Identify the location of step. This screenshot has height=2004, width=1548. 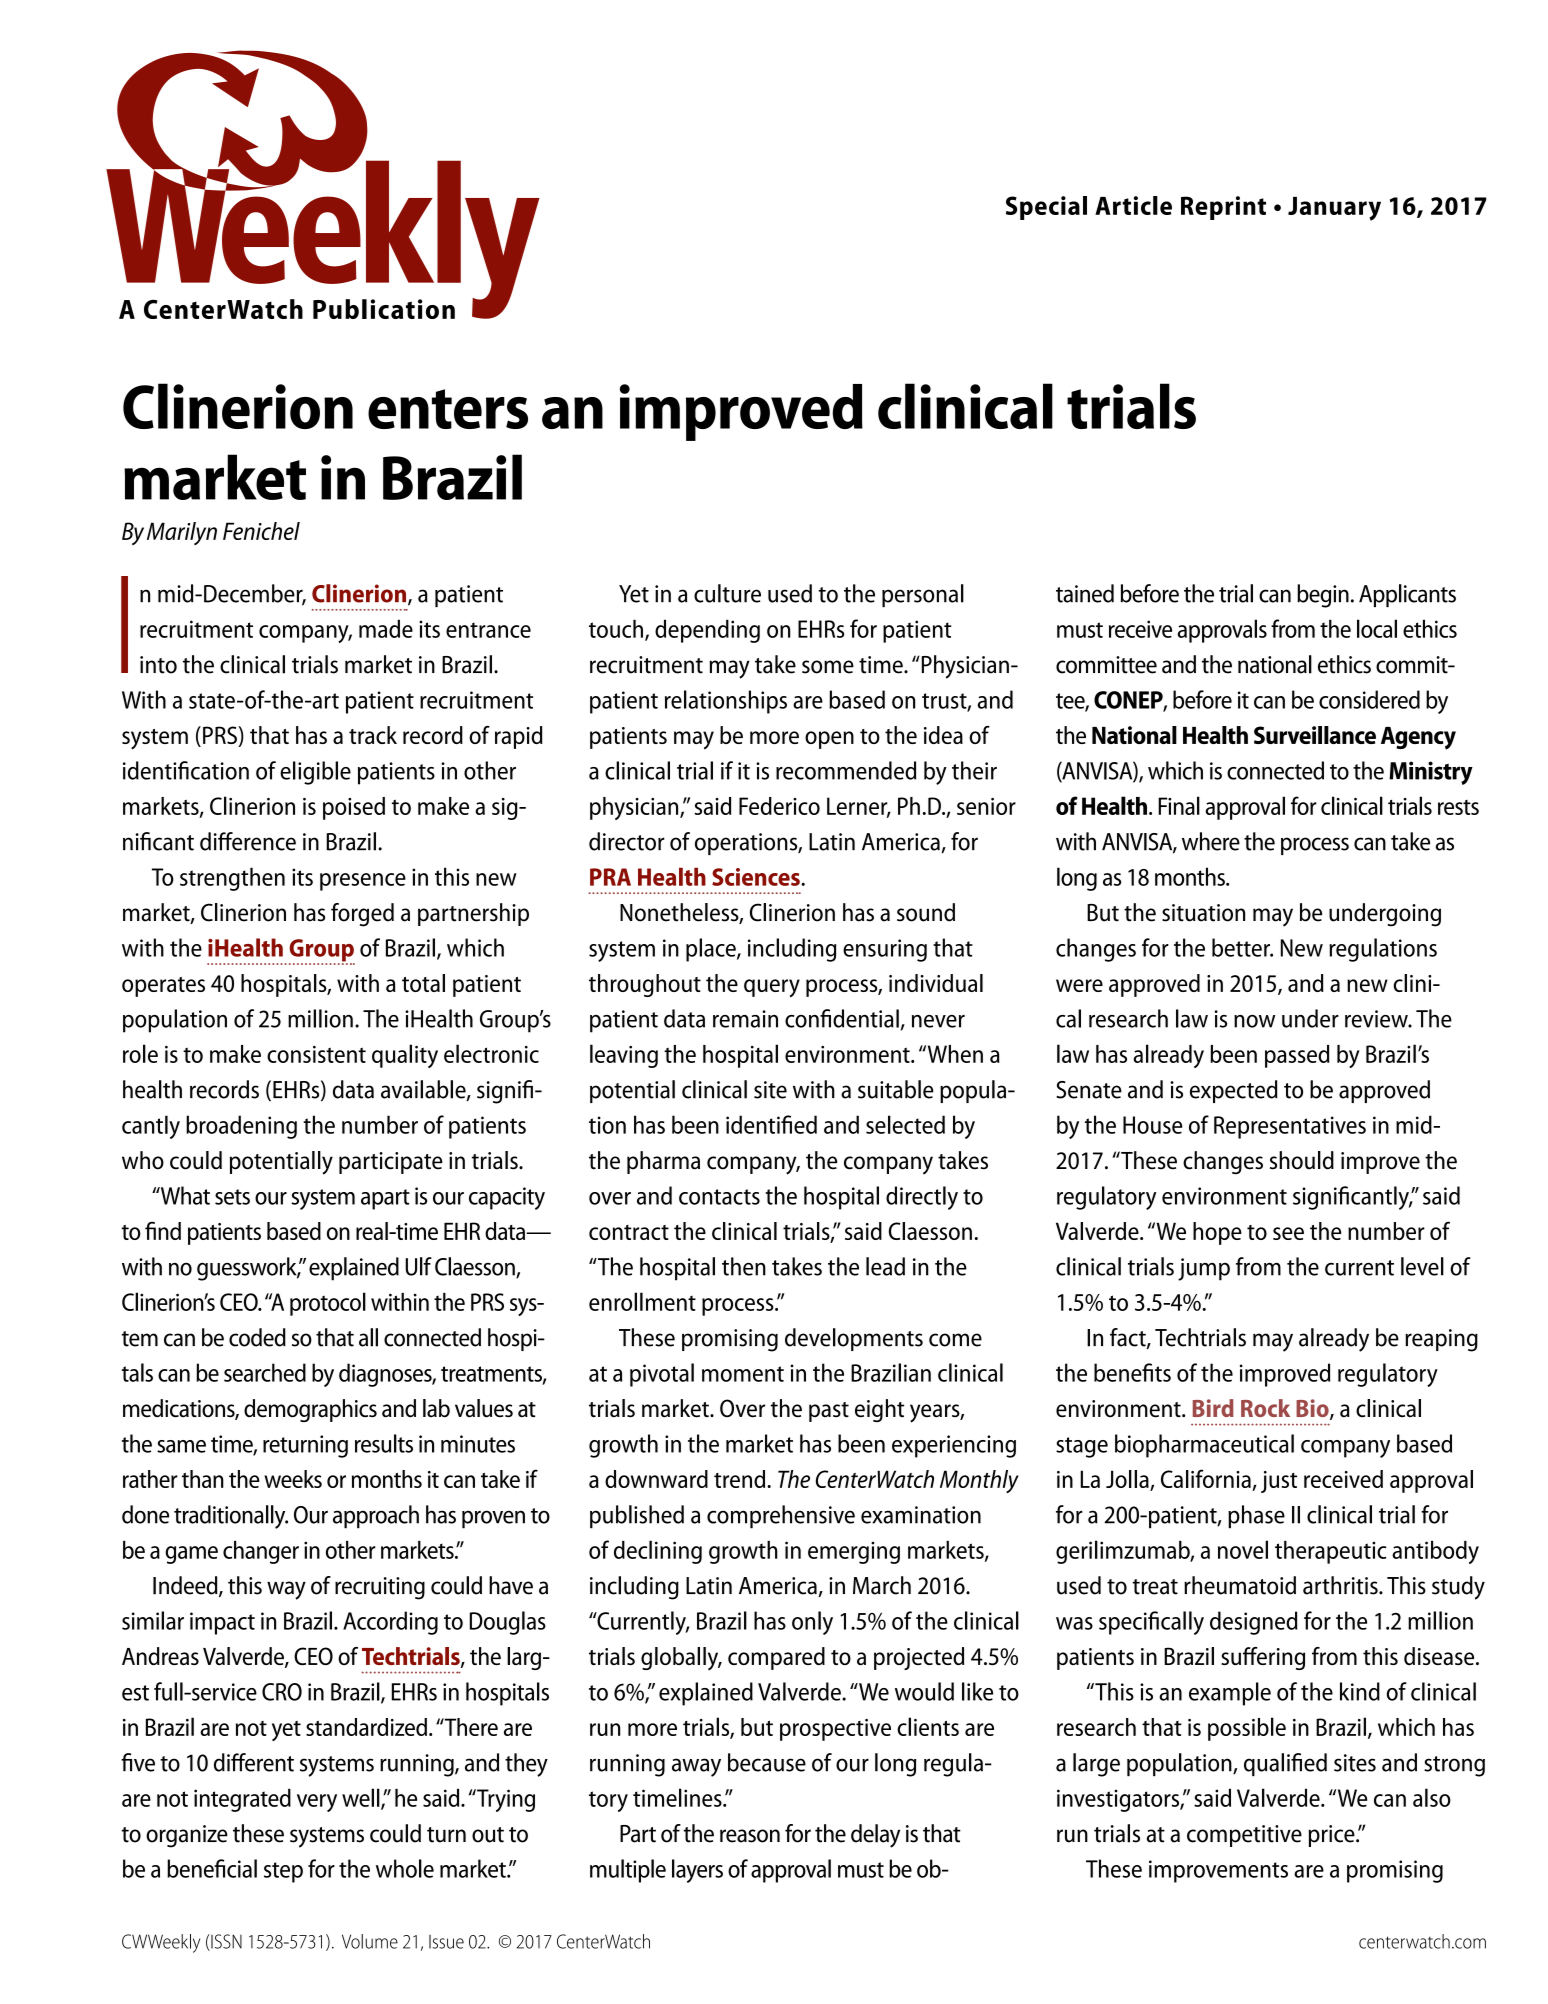
(283, 1872).
